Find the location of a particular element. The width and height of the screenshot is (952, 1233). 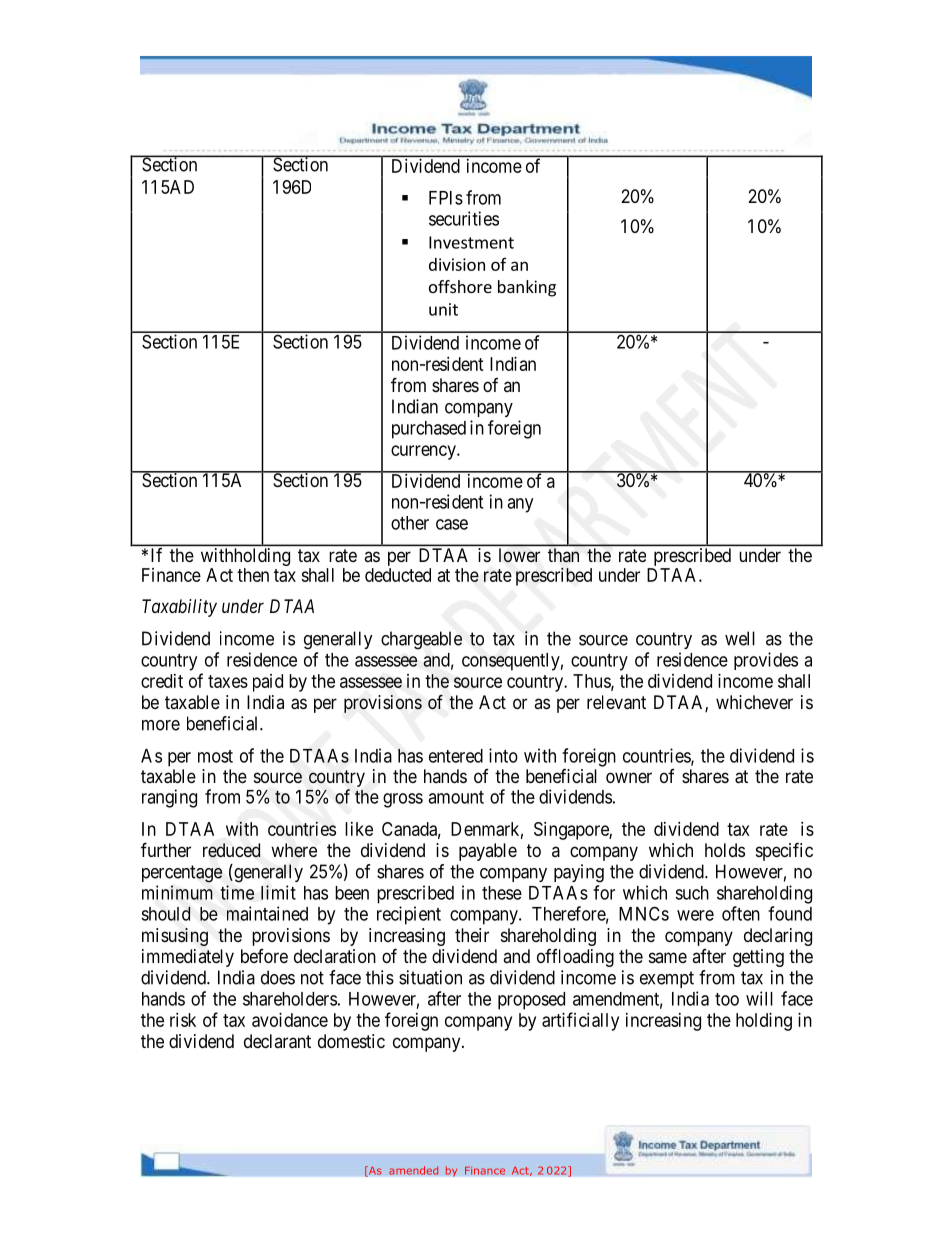

declarant is located at coordinates (277, 1041).
